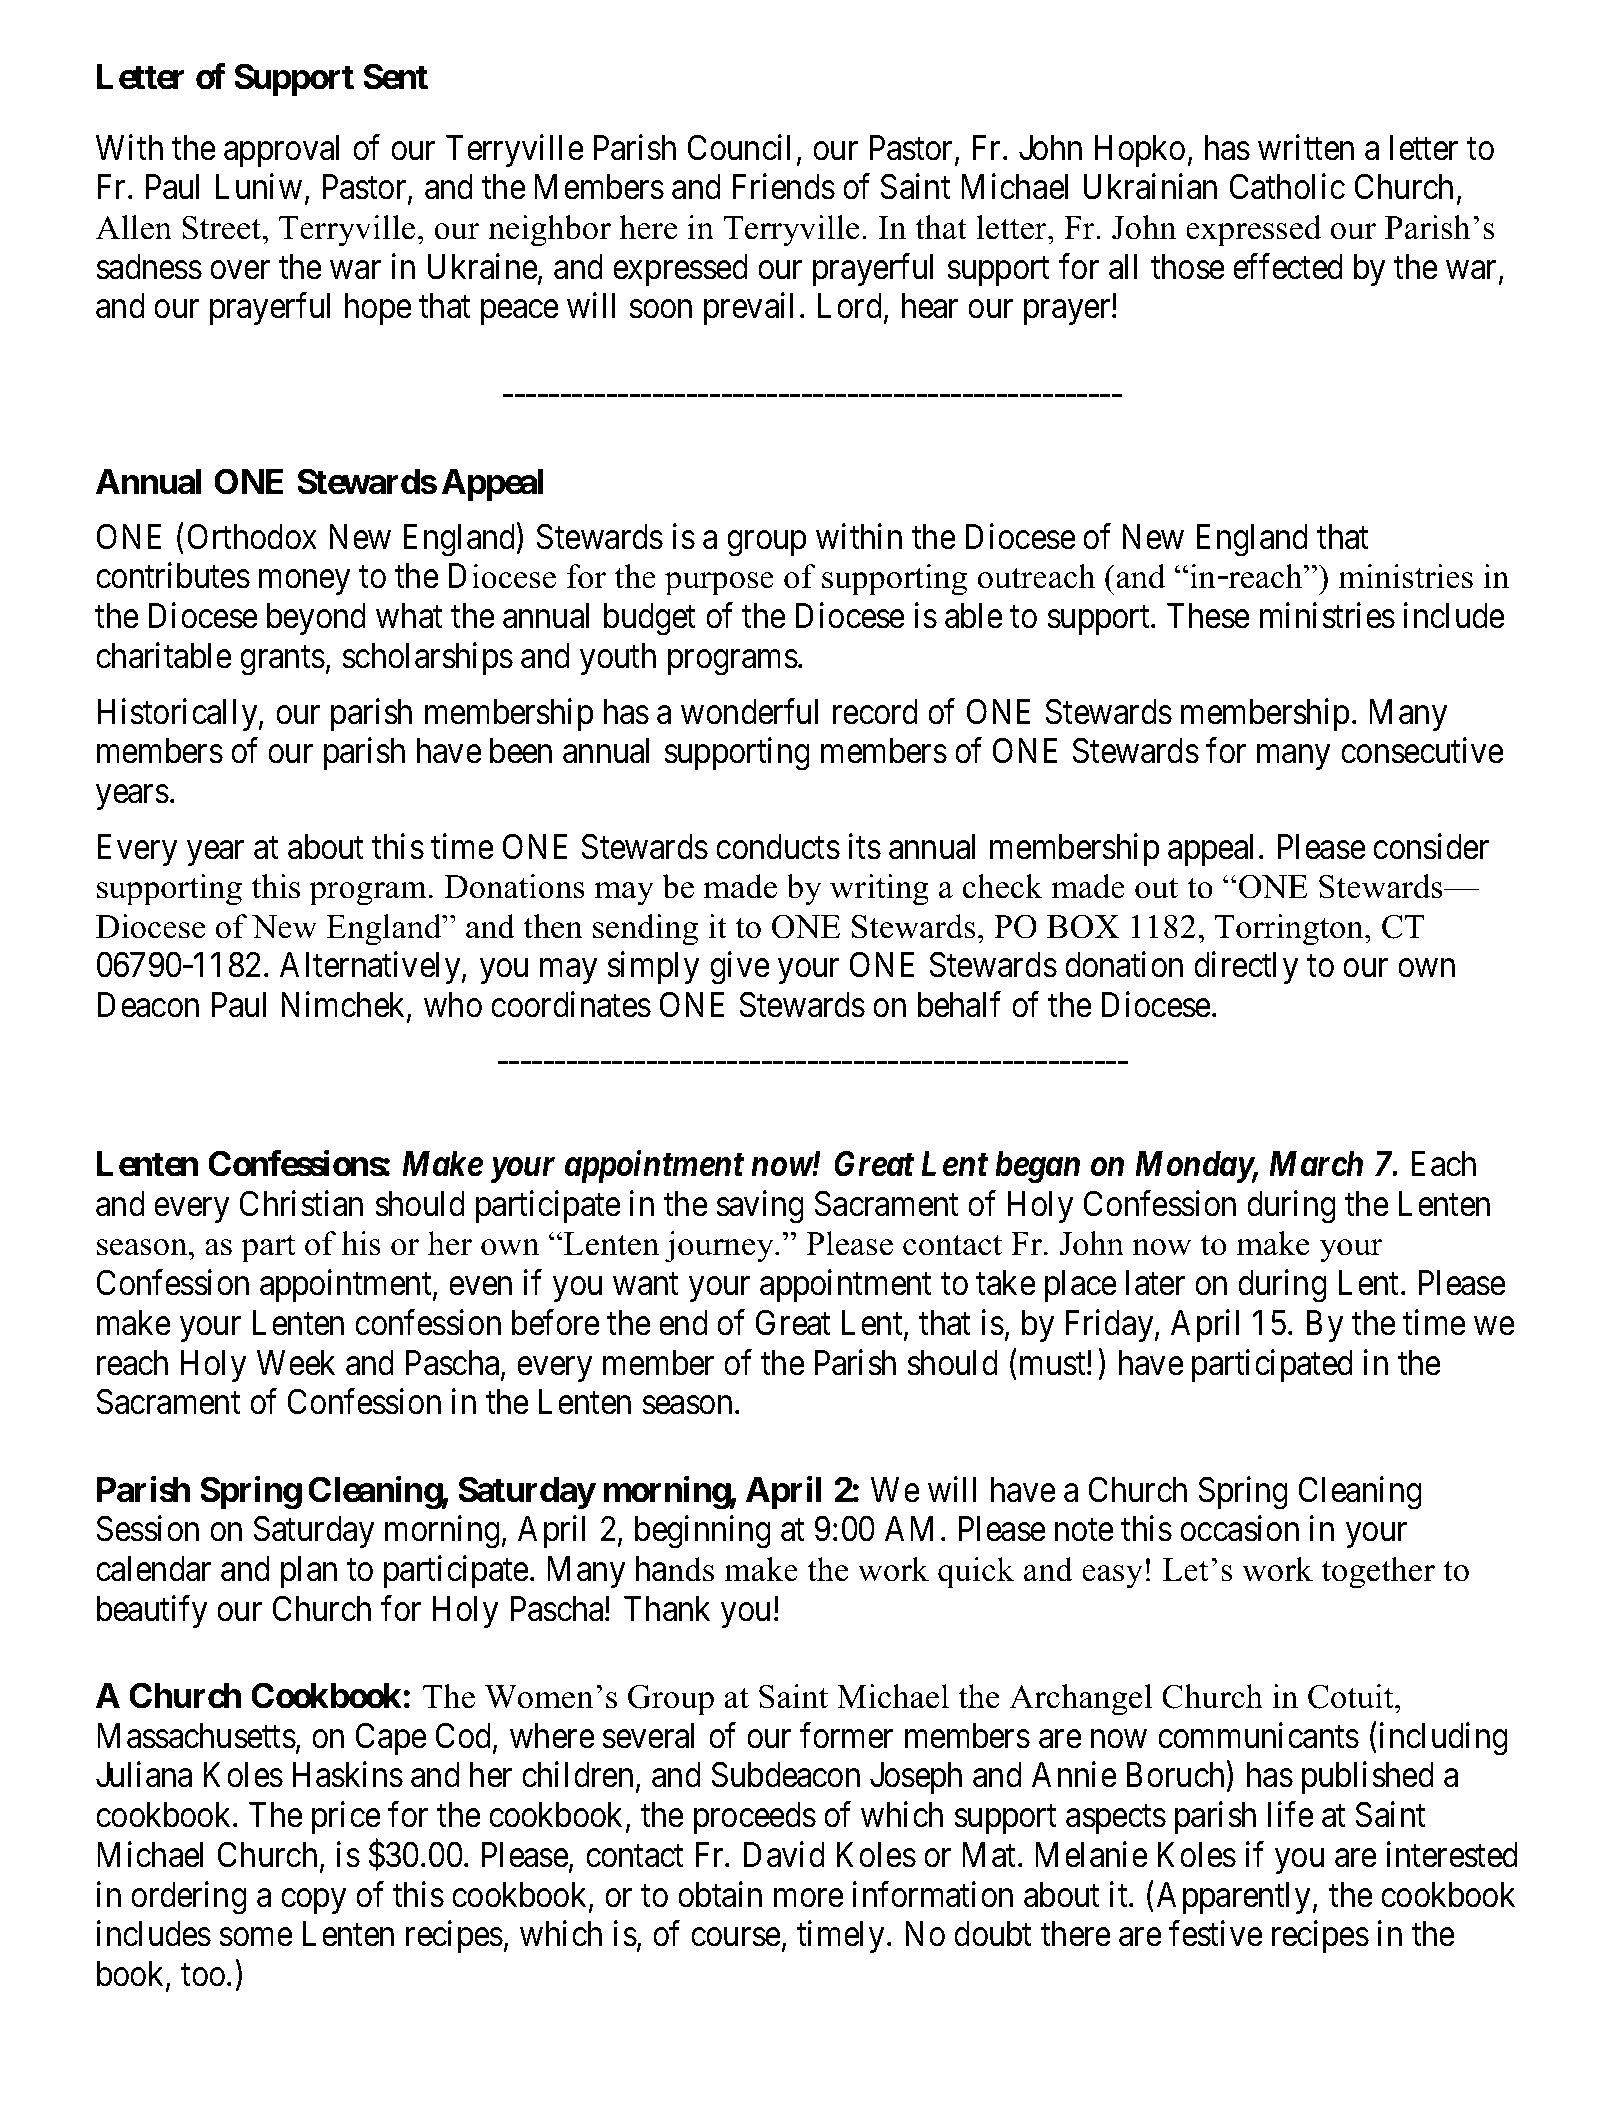  I want to click on approval, so click(281, 151).
